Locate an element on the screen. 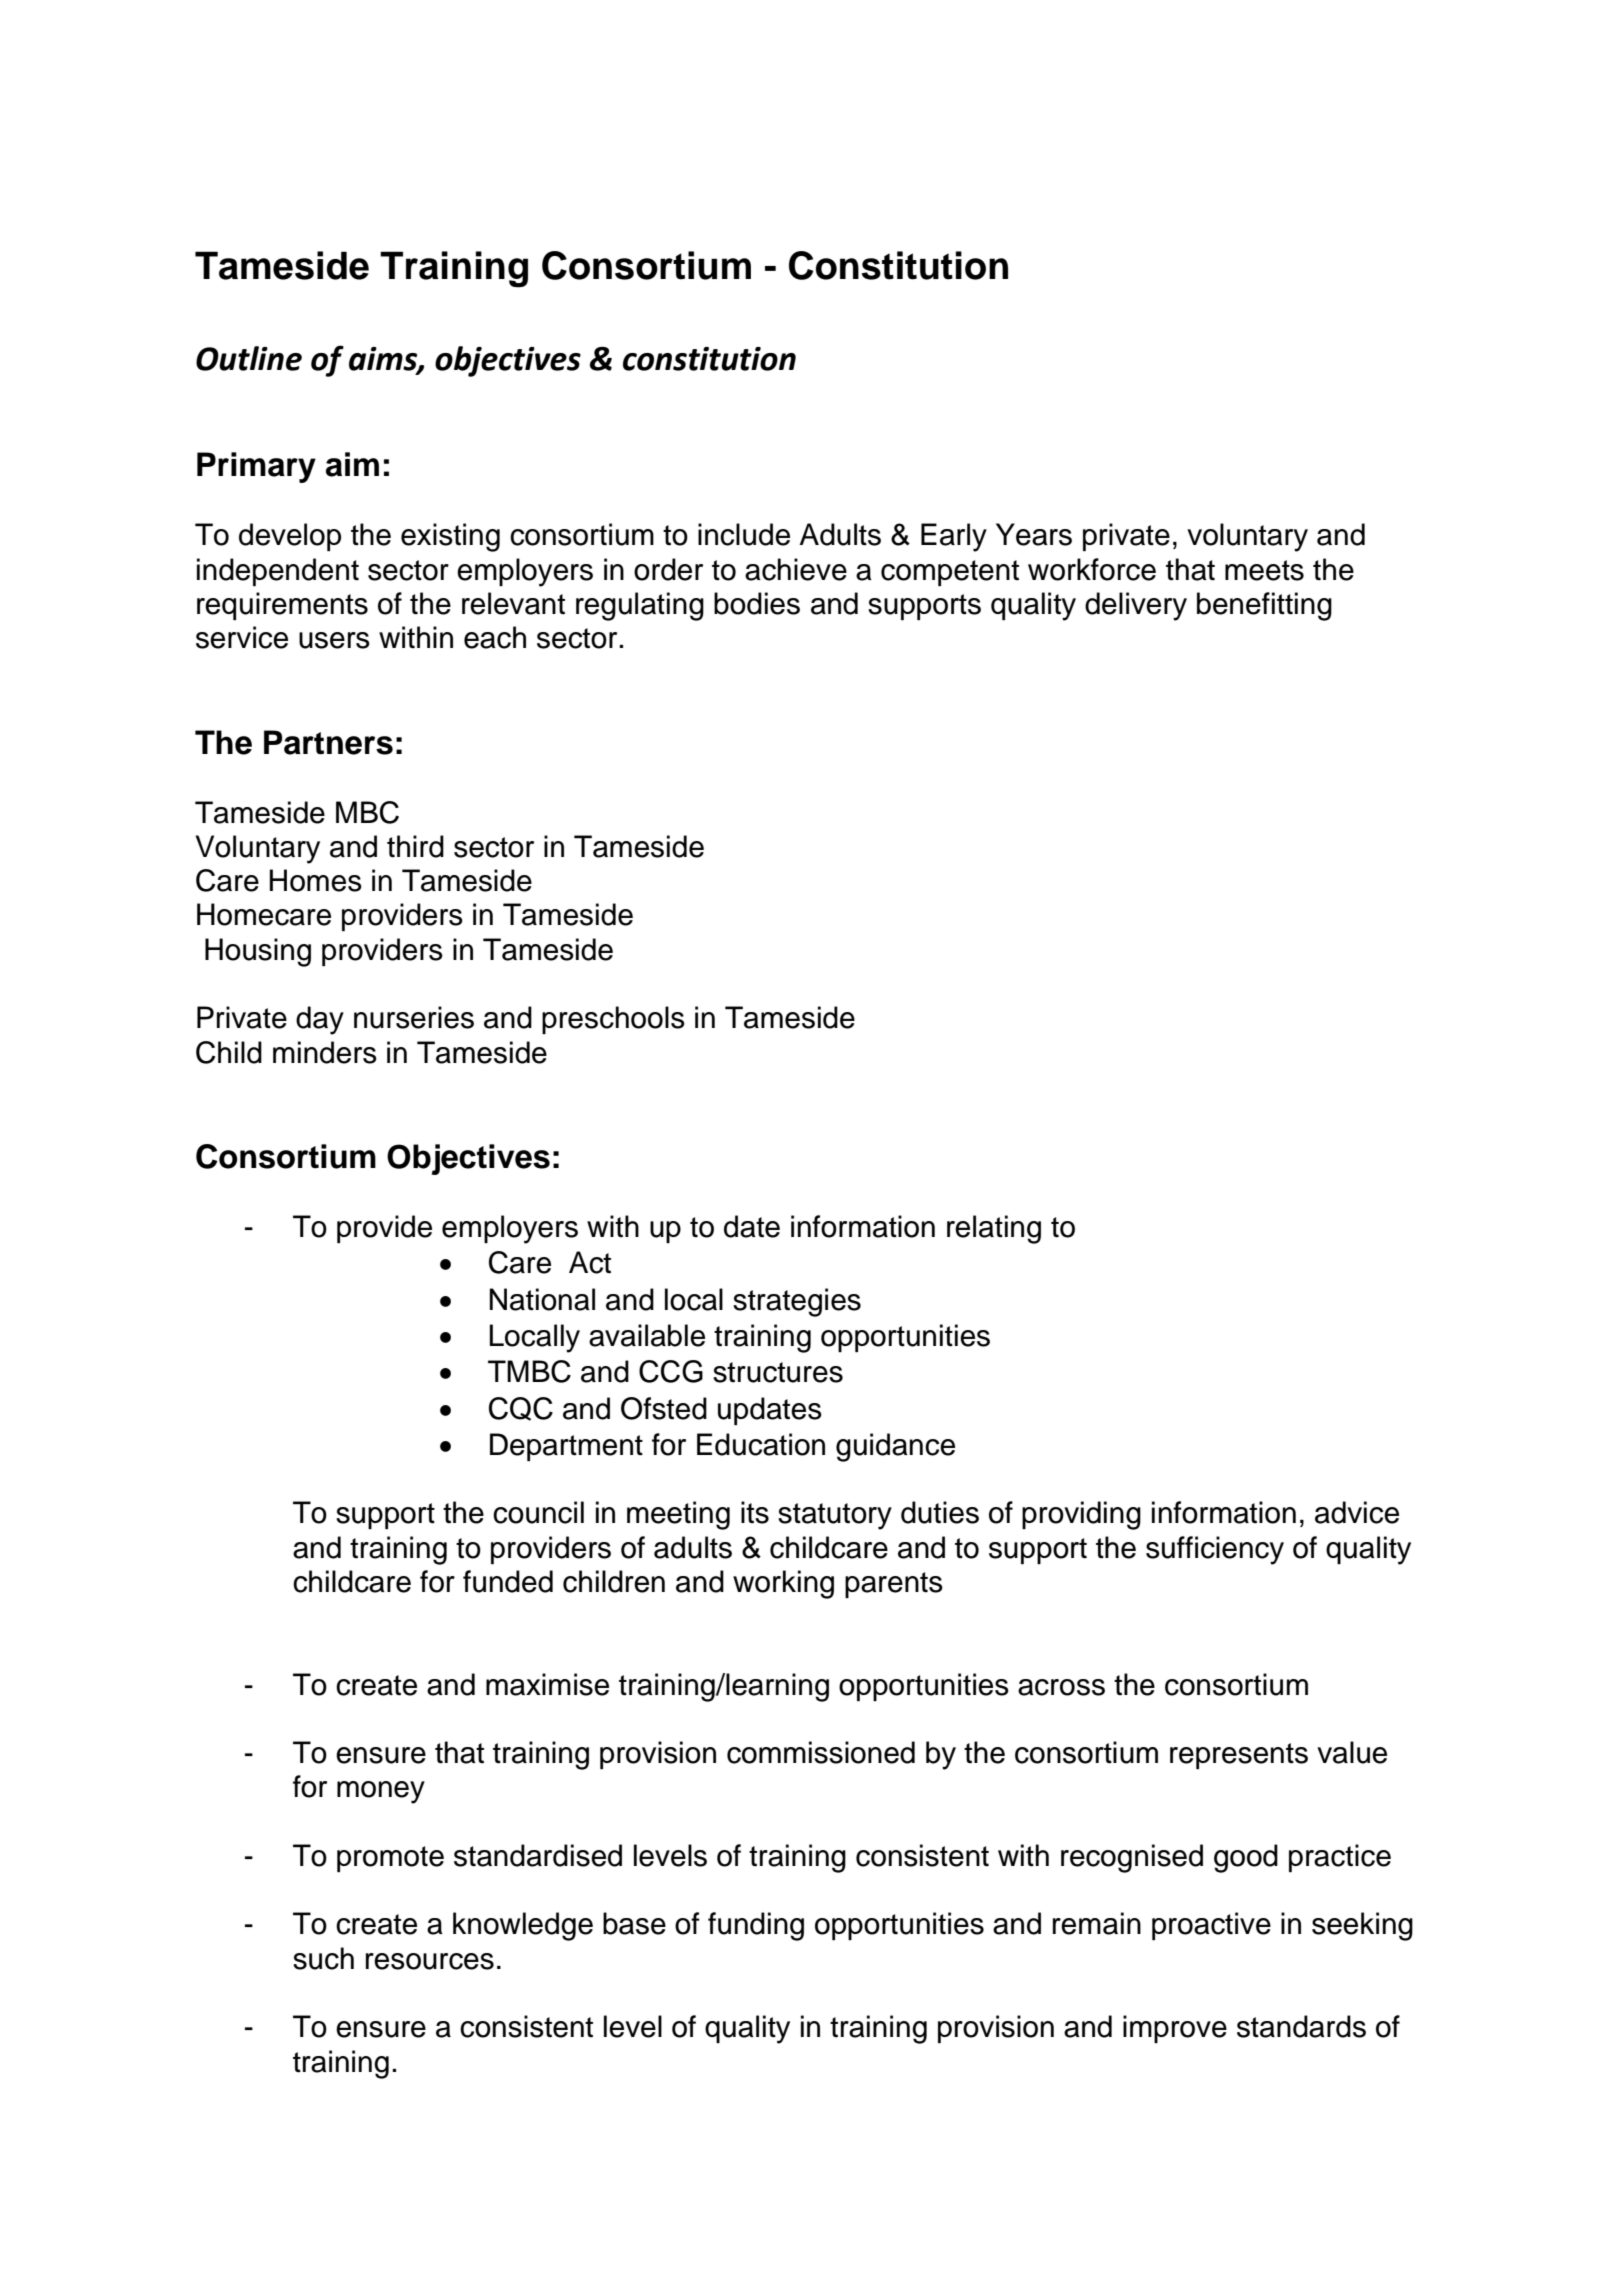 The width and height of the screenshot is (1613, 2281). Education is located at coordinates (761, 1444).
